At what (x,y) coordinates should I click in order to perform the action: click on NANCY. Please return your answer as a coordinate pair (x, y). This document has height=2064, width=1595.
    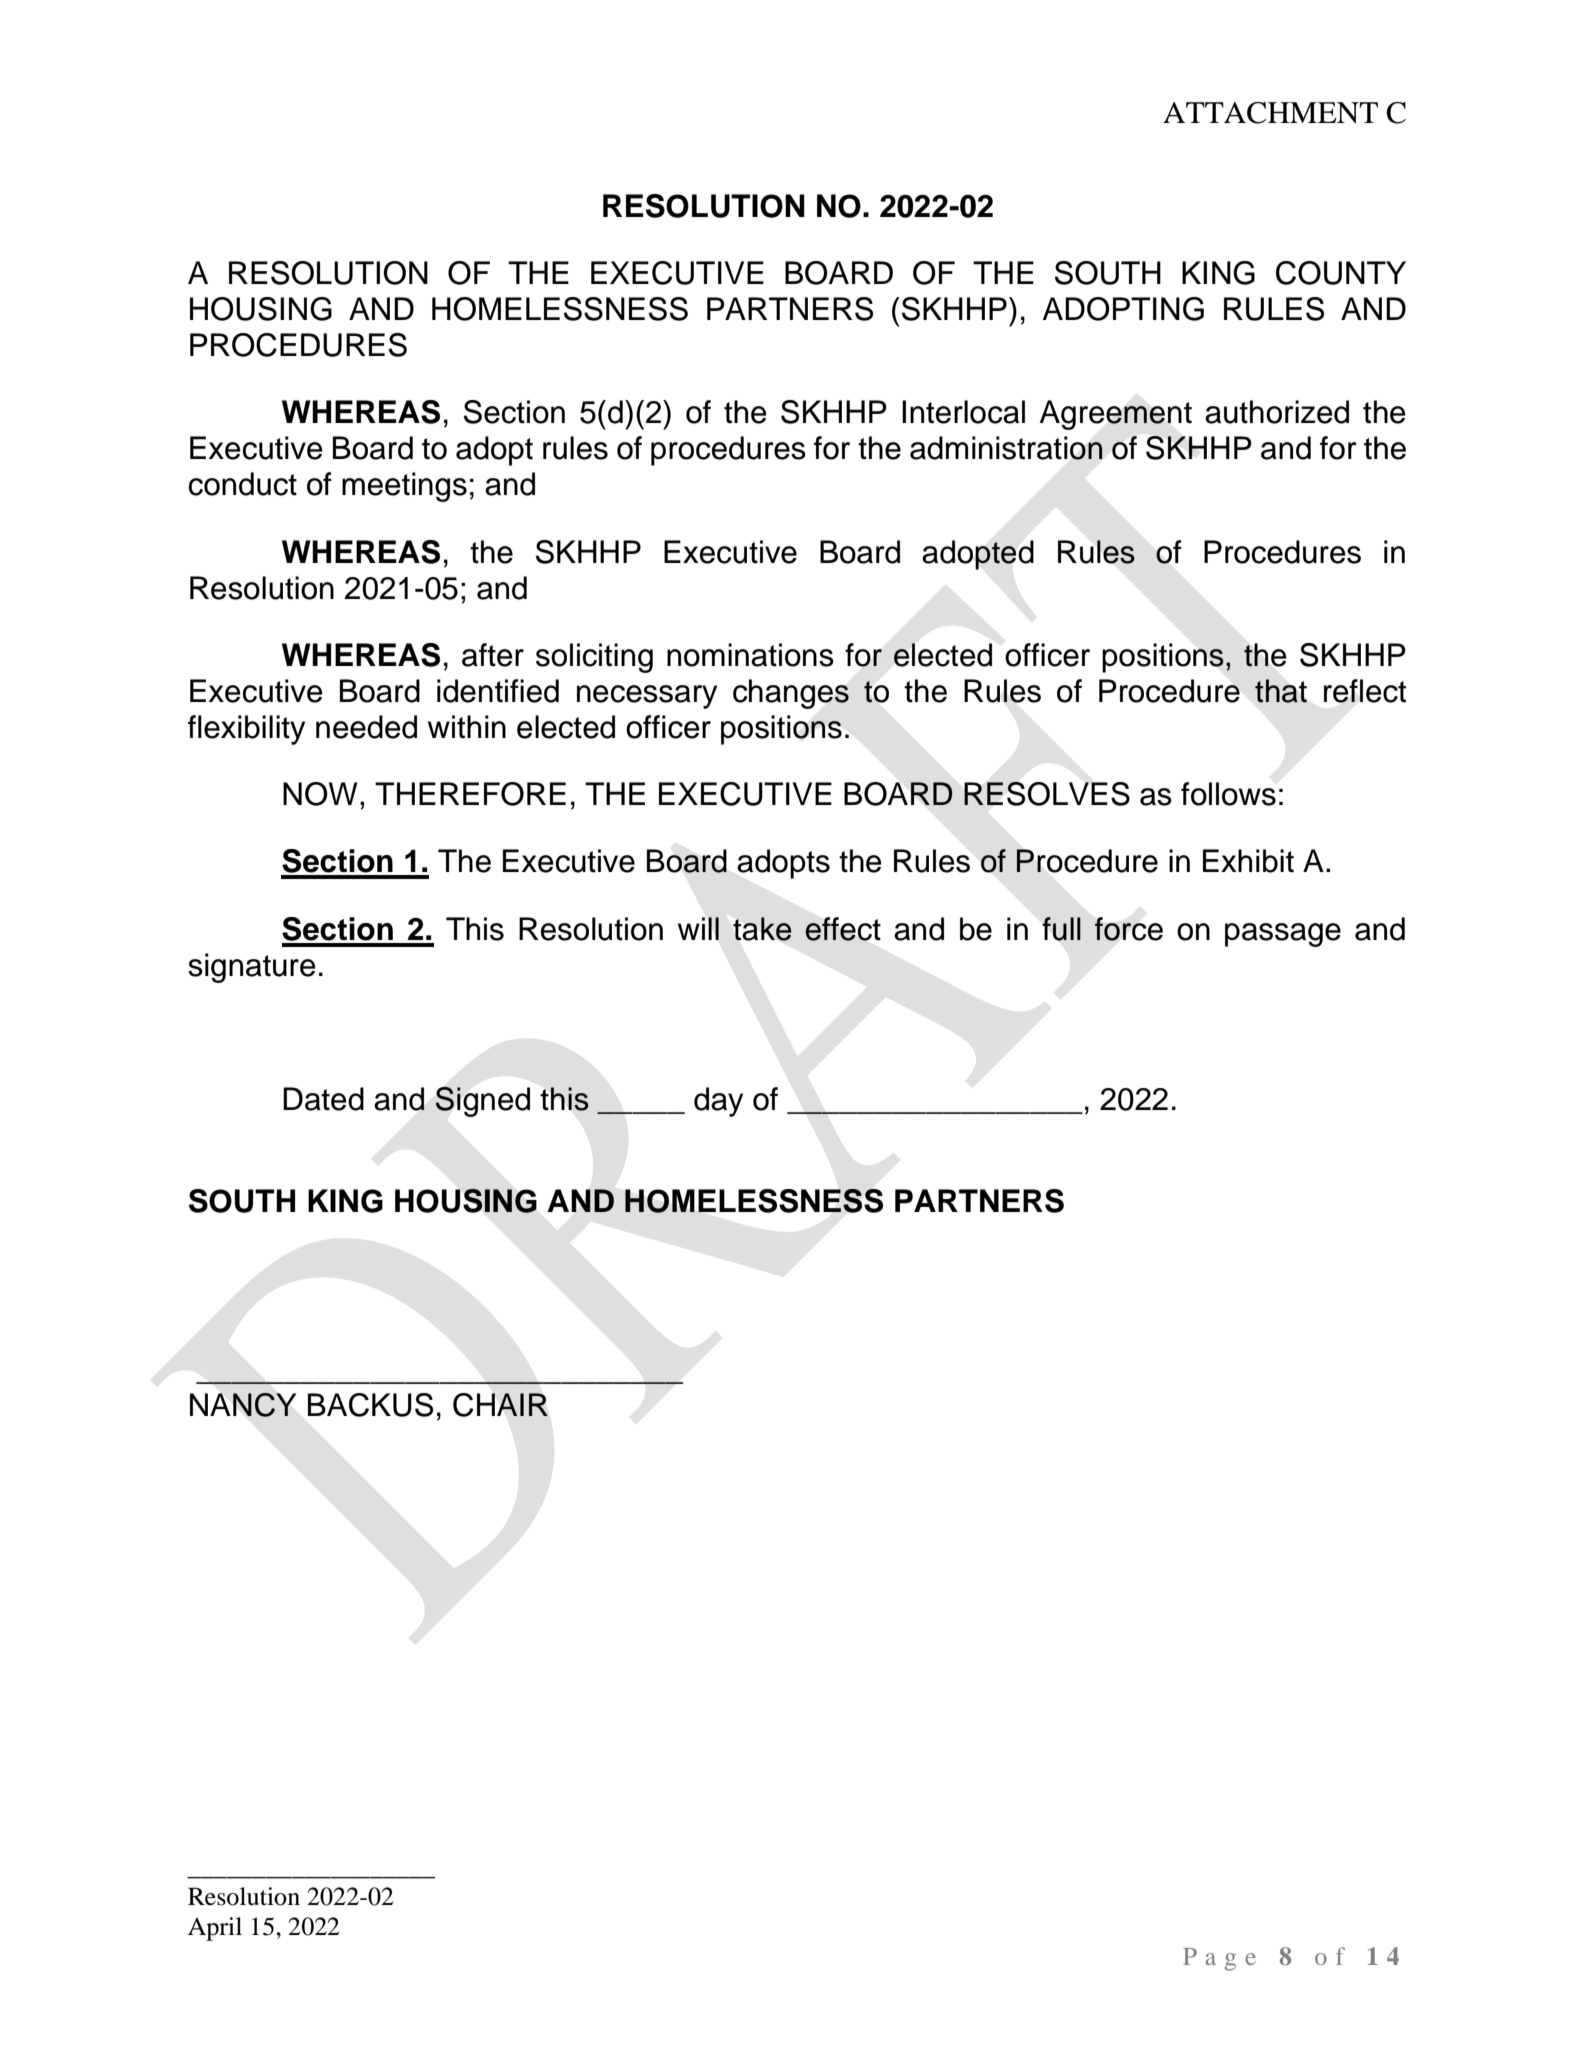
    Looking at the image, I should click on (243, 1405).
